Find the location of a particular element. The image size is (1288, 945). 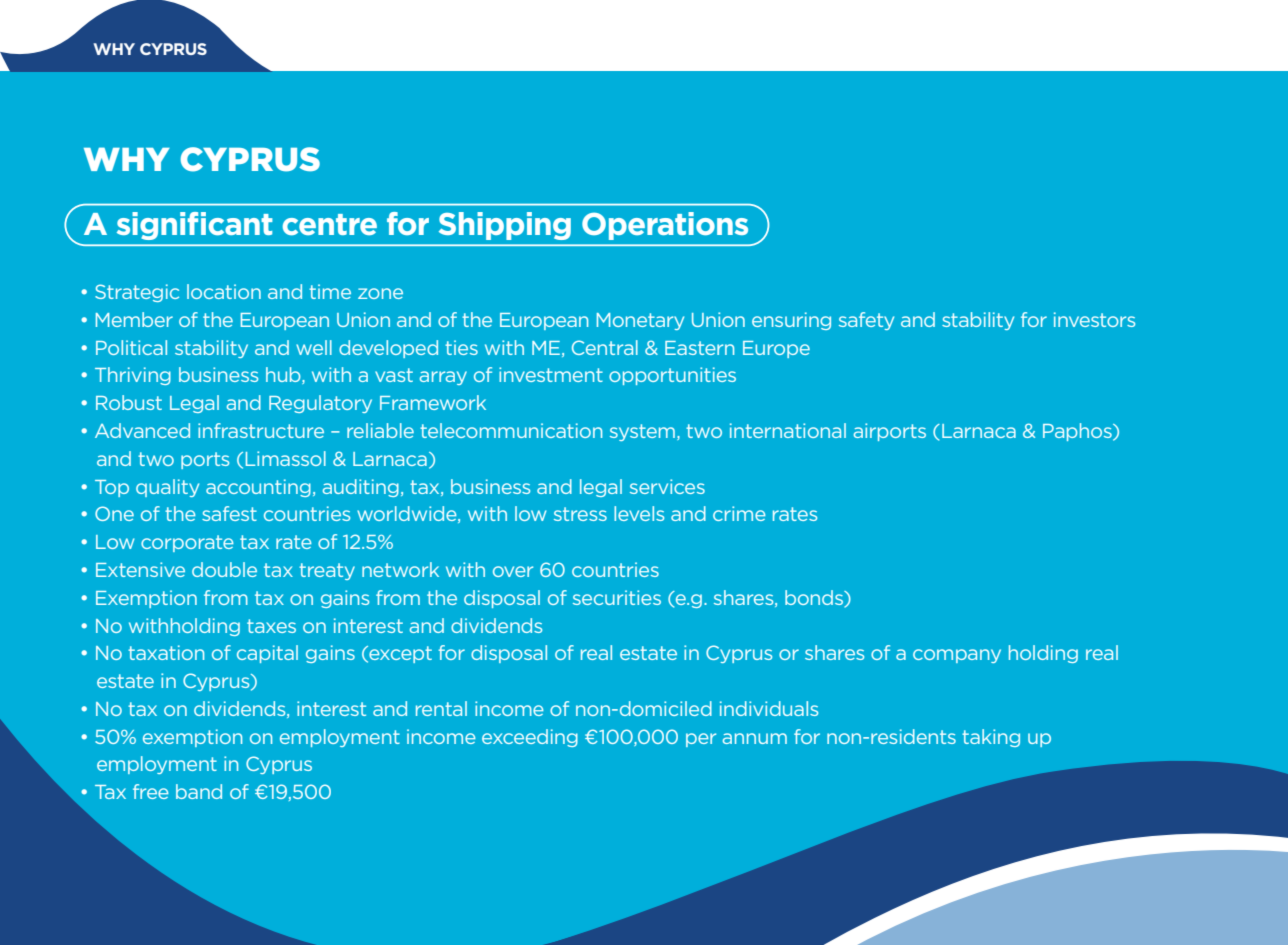

crime is located at coordinates (739, 513).
